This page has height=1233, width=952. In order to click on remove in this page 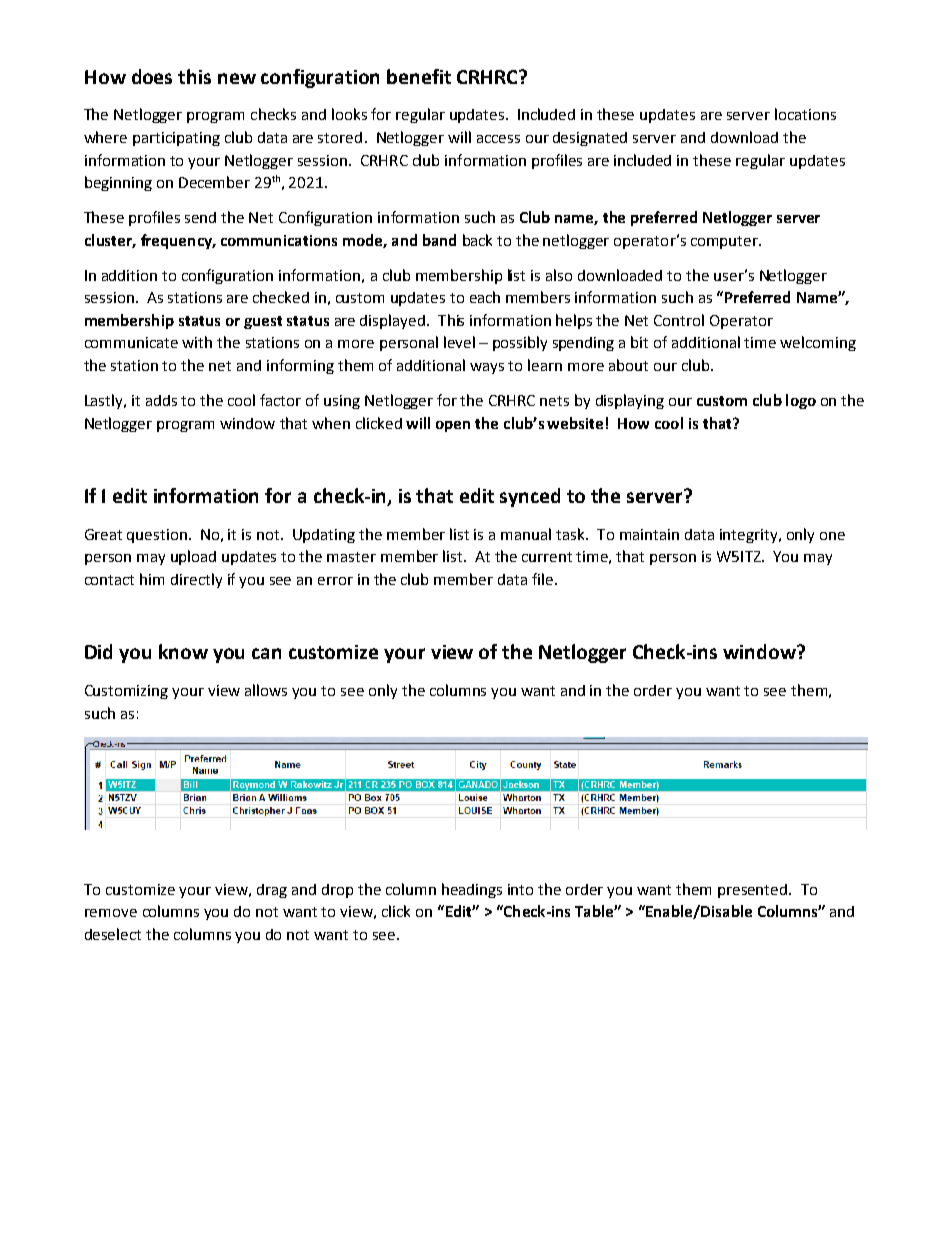, I will do `click(111, 913)`.
